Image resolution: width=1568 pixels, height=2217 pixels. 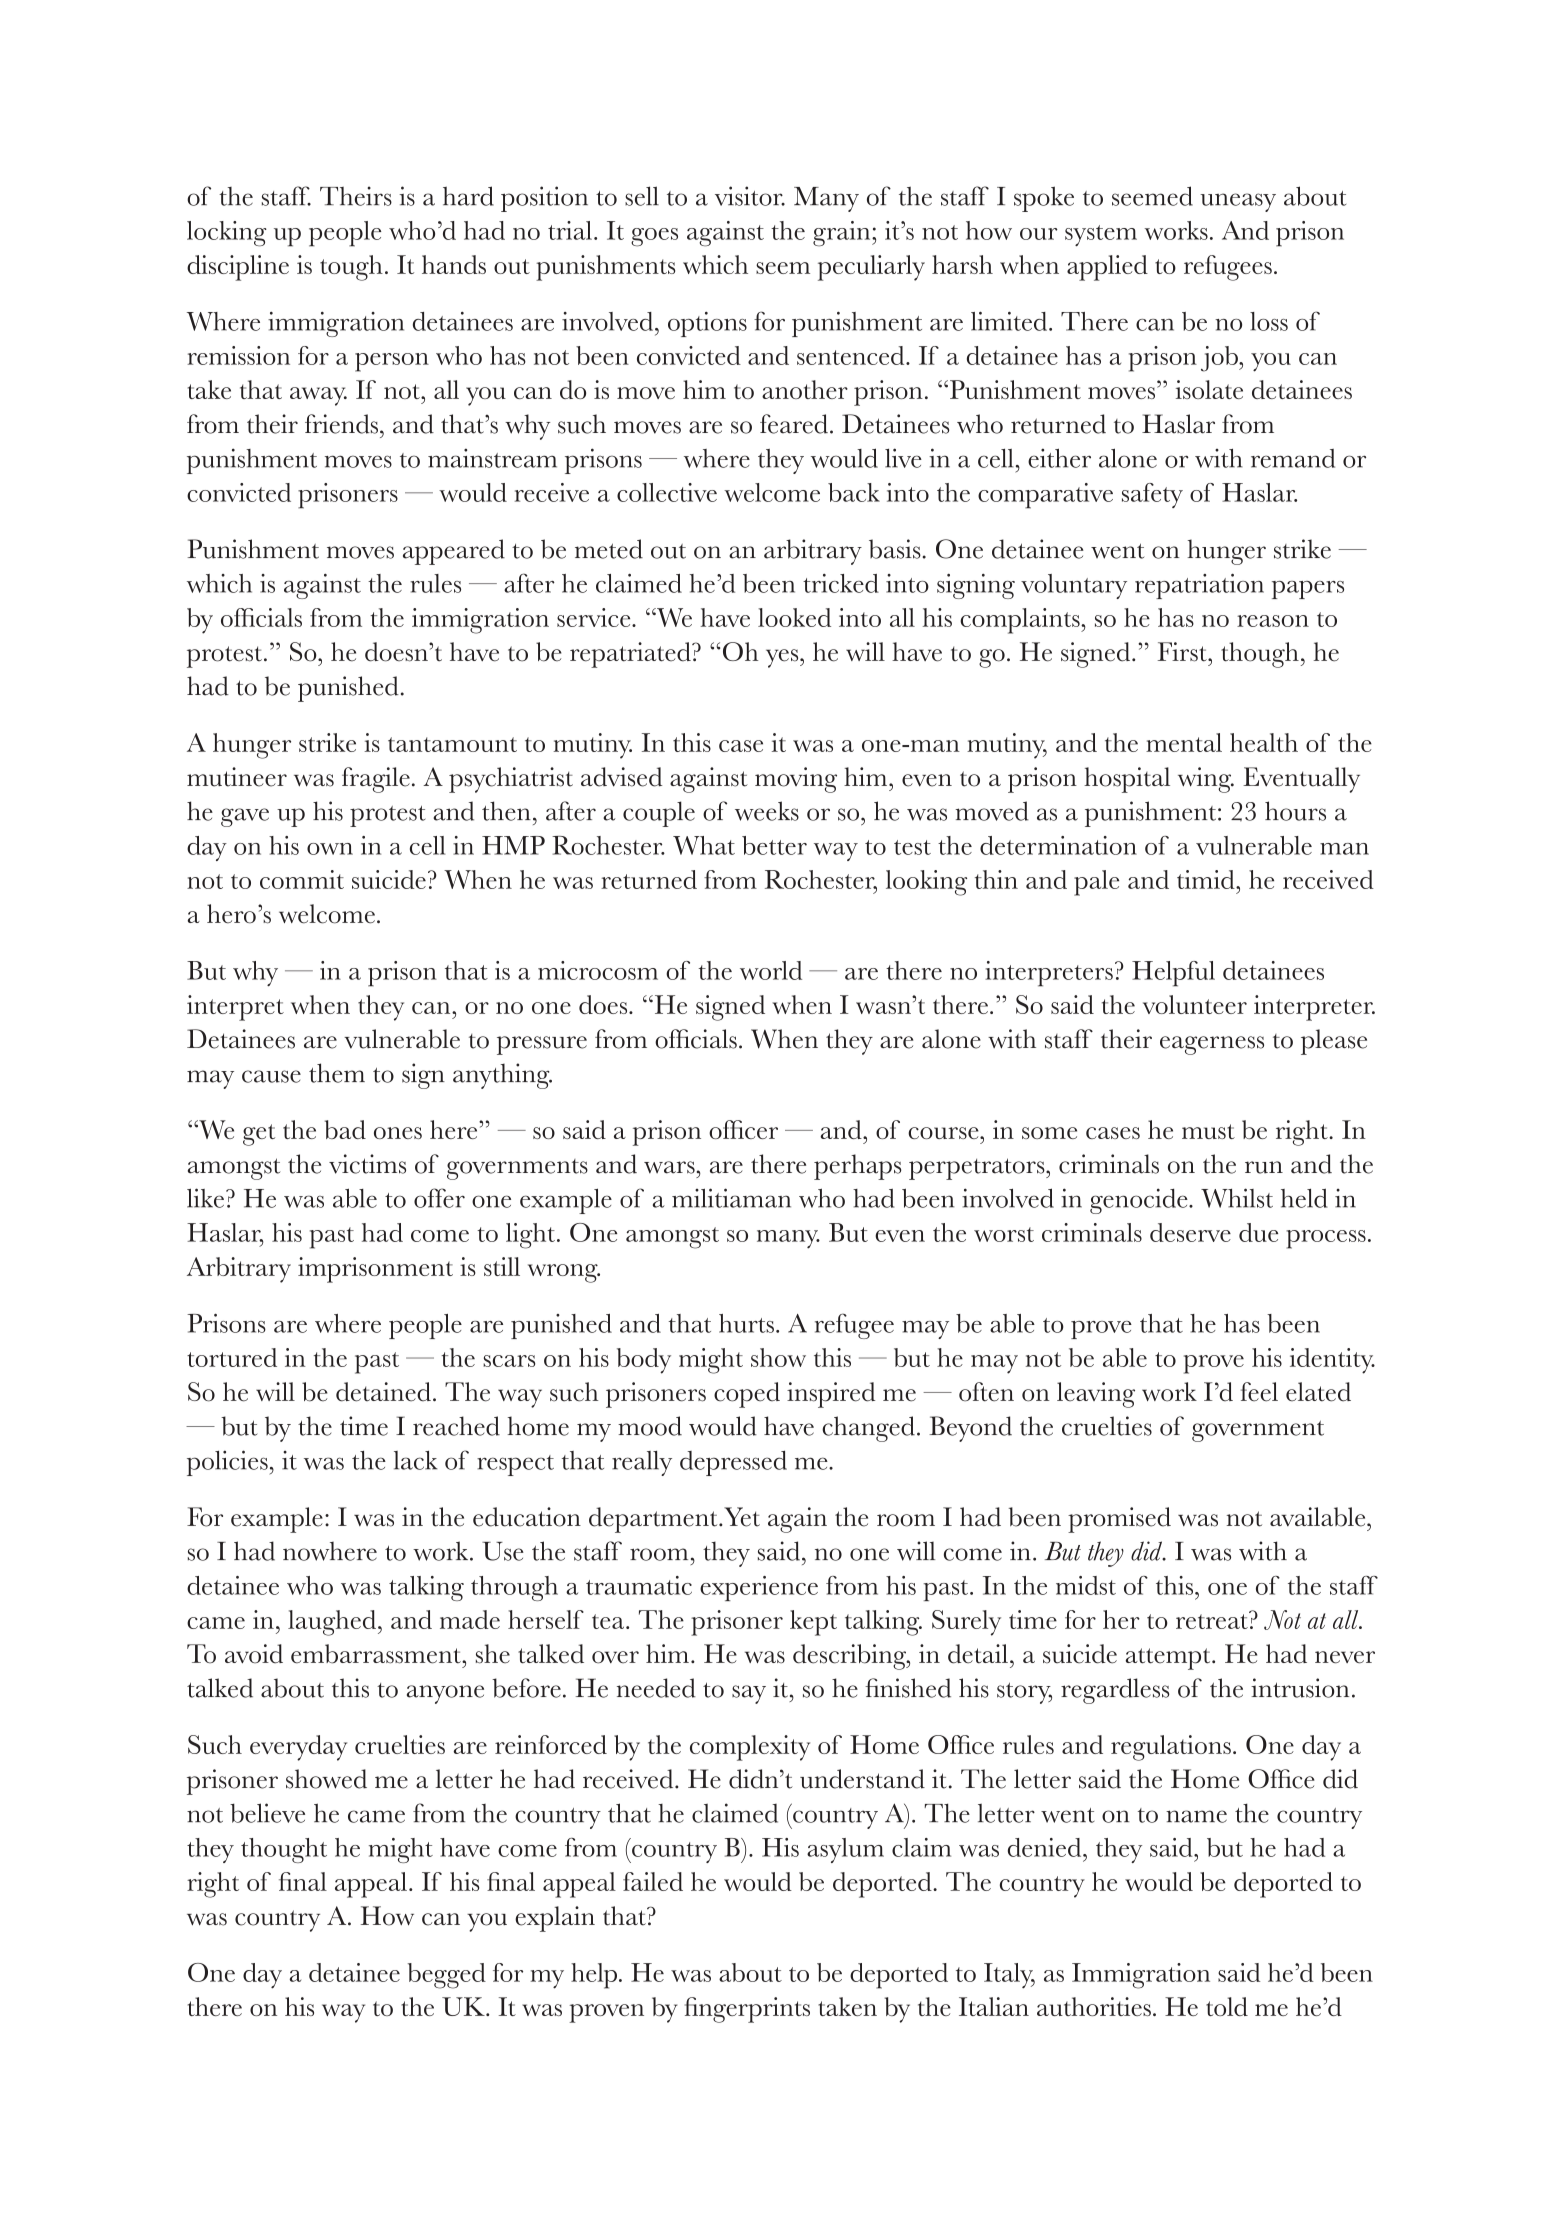 What do you see at coordinates (439, 1198) in the document?
I see `offer` at bounding box center [439, 1198].
